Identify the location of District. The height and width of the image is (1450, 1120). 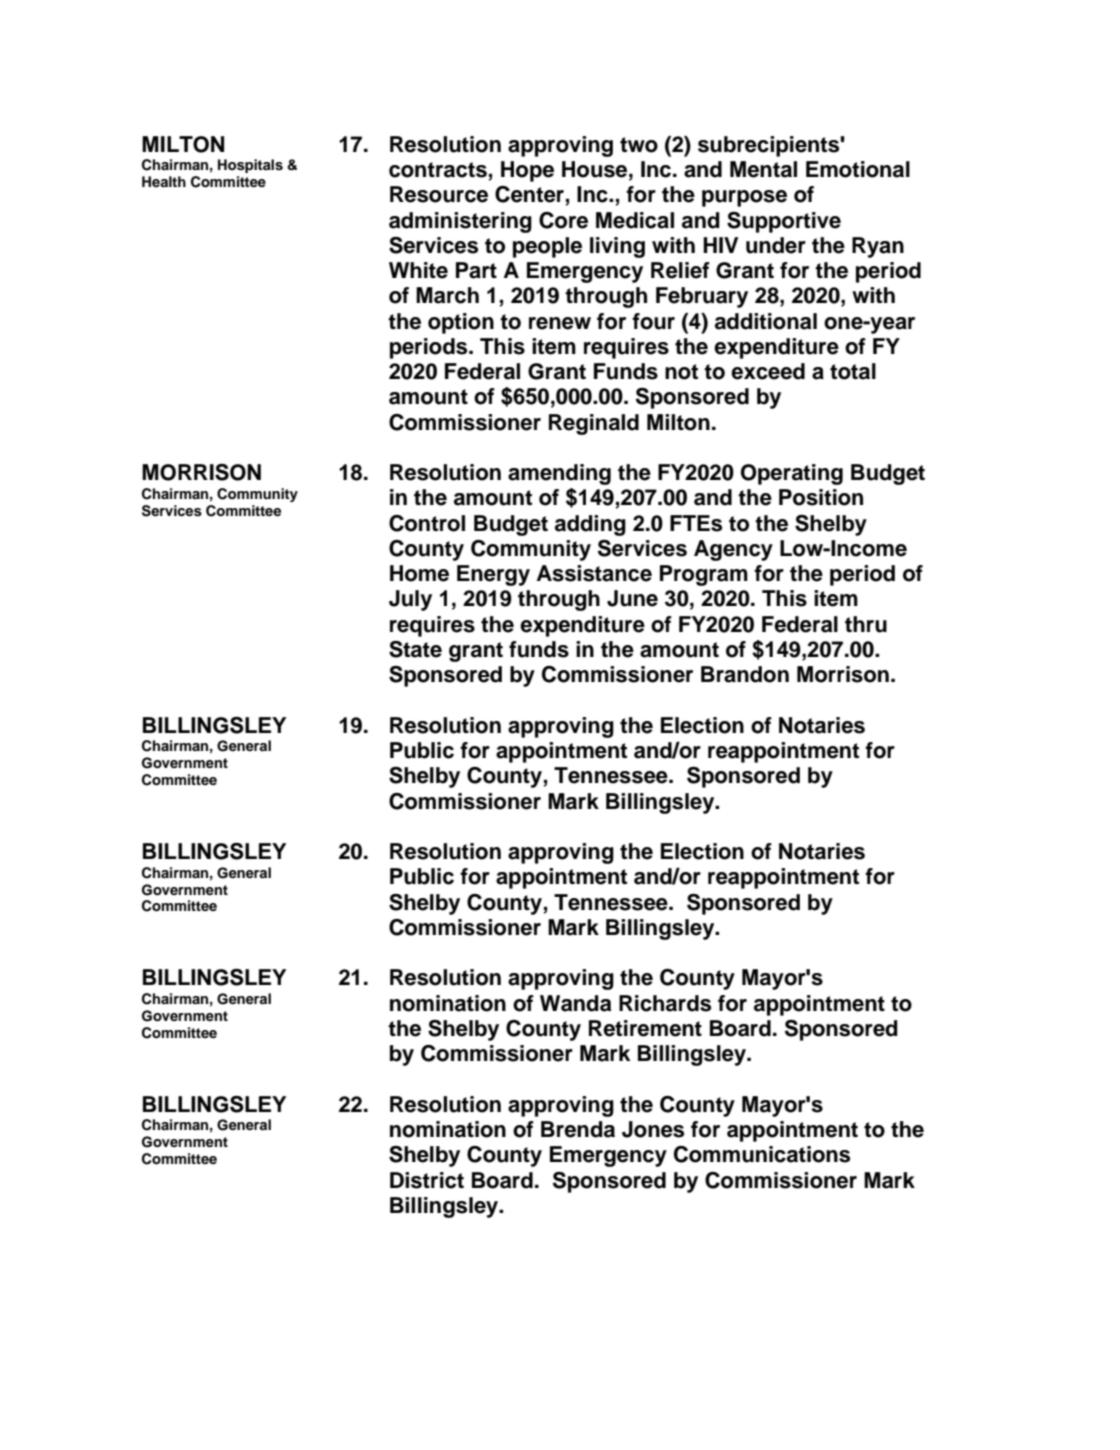
(427, 1180).
